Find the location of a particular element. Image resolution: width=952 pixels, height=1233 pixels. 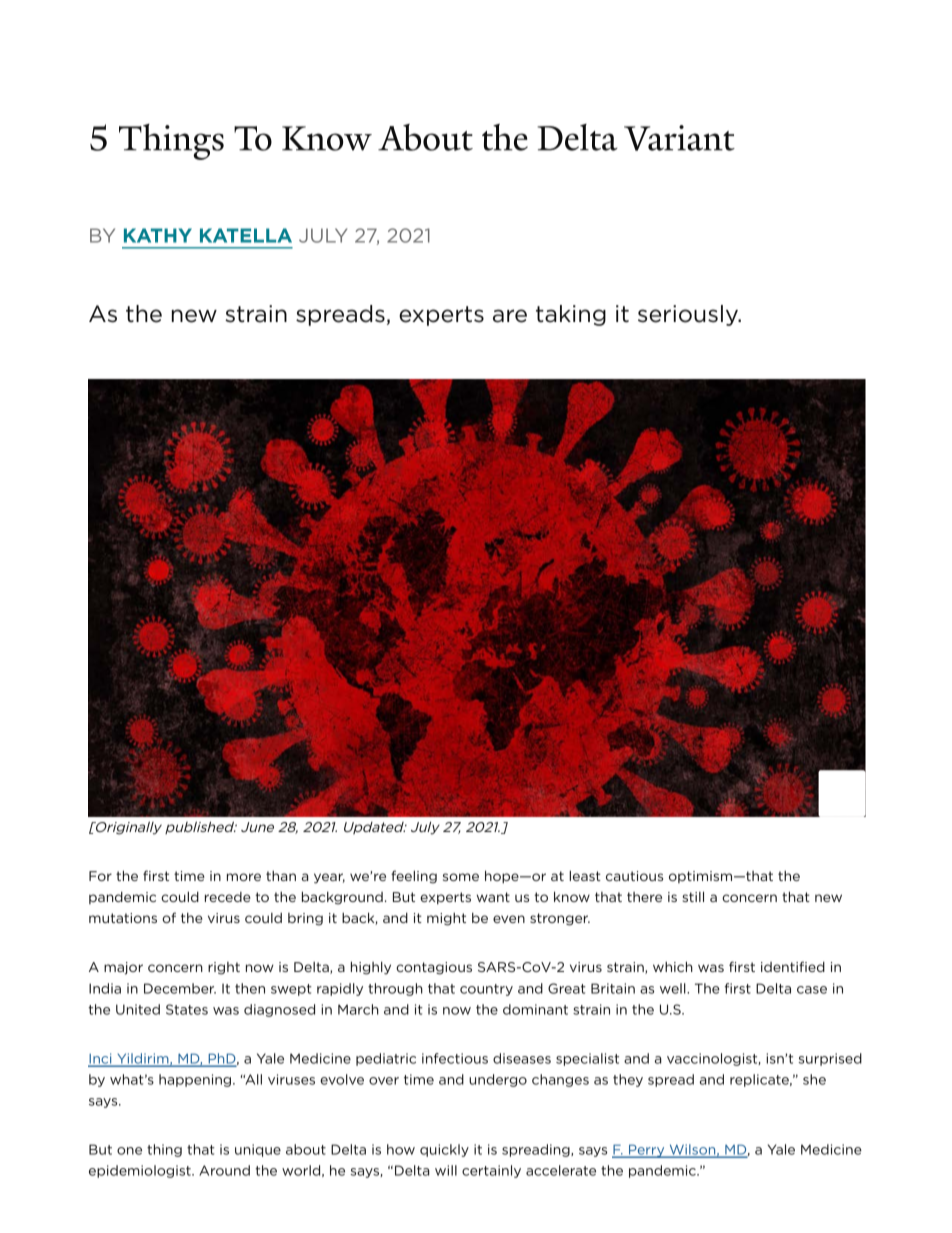

taking is located at coordinates (571, 315).
